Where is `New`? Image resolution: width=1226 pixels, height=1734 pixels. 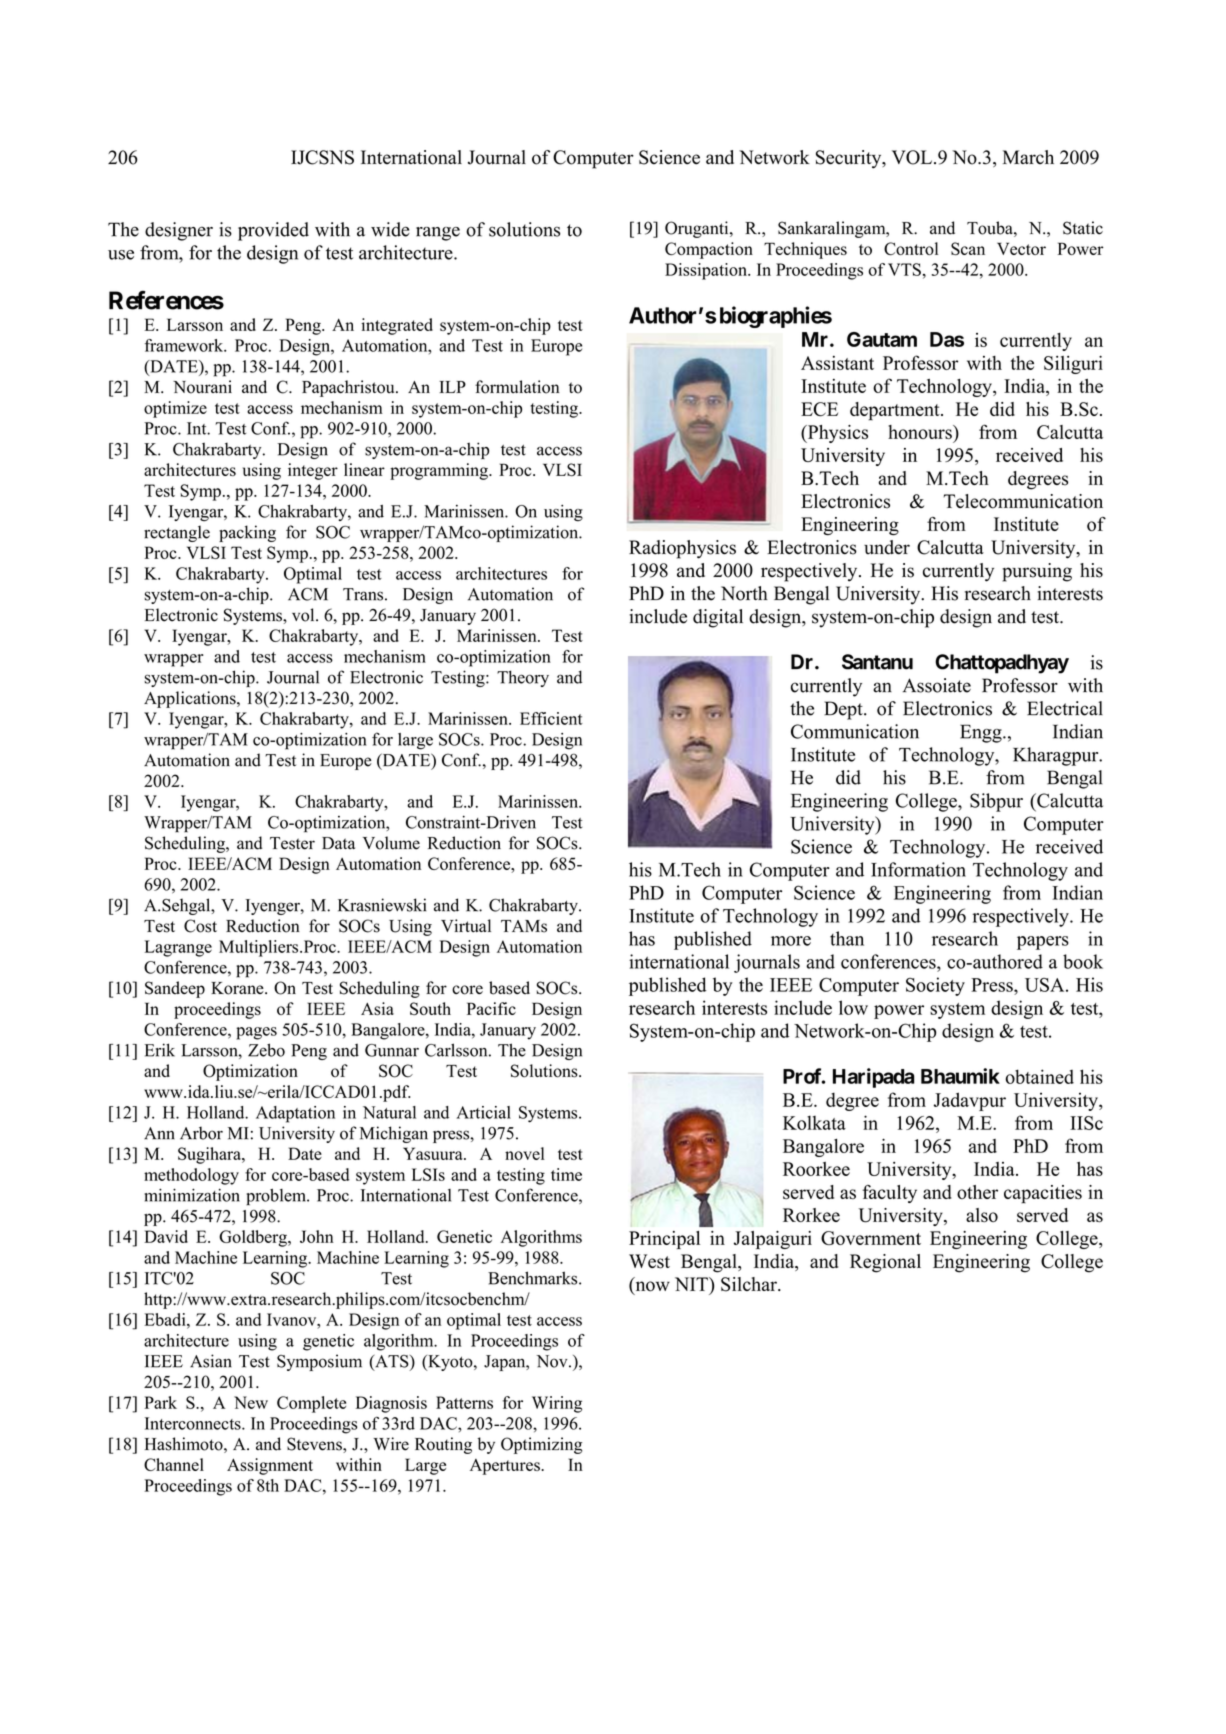
New is located at coordinates (251, 1402).
